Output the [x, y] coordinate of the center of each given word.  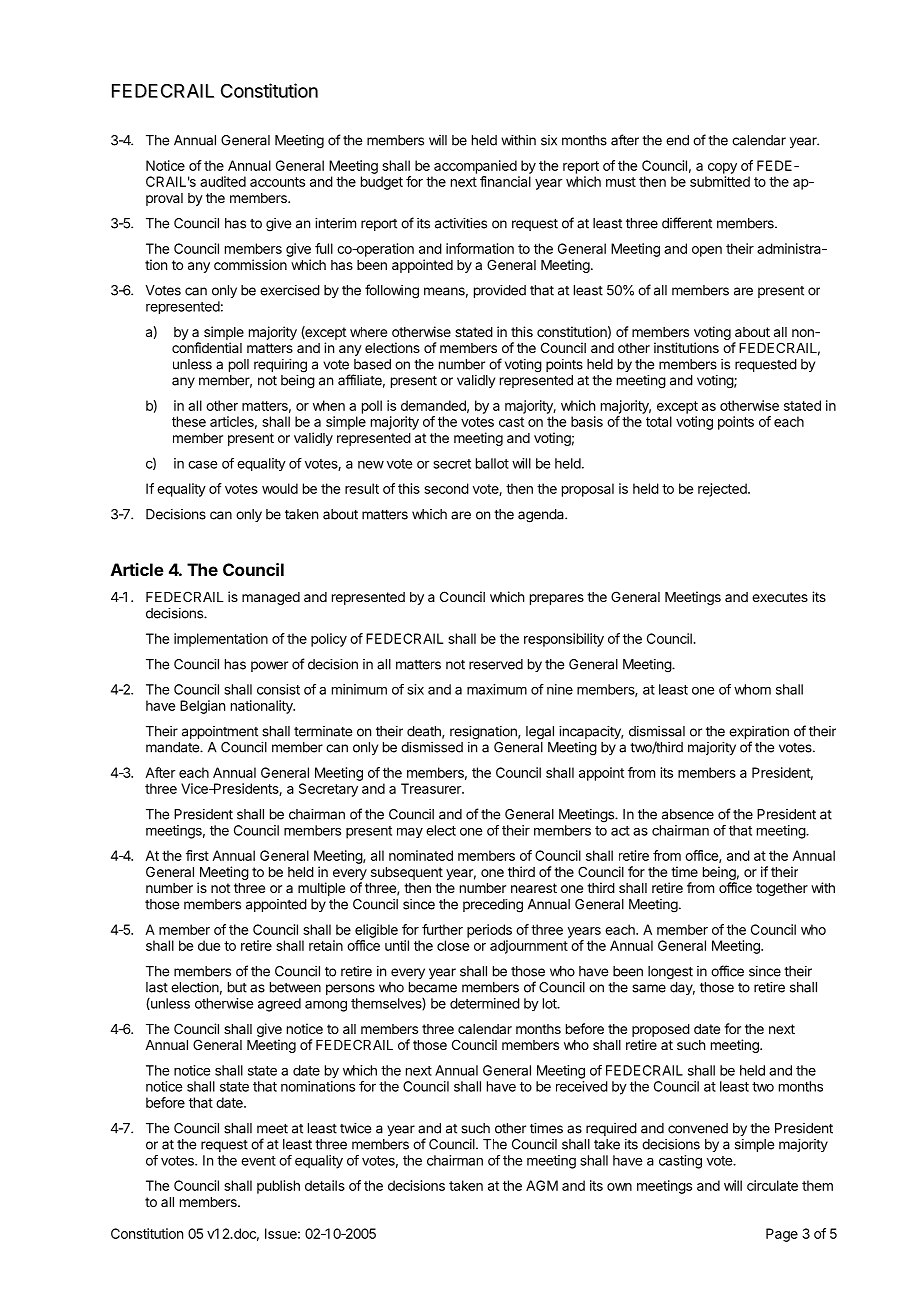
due [209, 945]
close [453, 945]
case [202, 464]
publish [278, 1187]
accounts [277, 182]
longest [670, 973]
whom [752, 689]
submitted [720, 181]
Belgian [202, 707]
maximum [497, 689]
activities [461, 223]
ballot [492, 463]
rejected [723, 490]
